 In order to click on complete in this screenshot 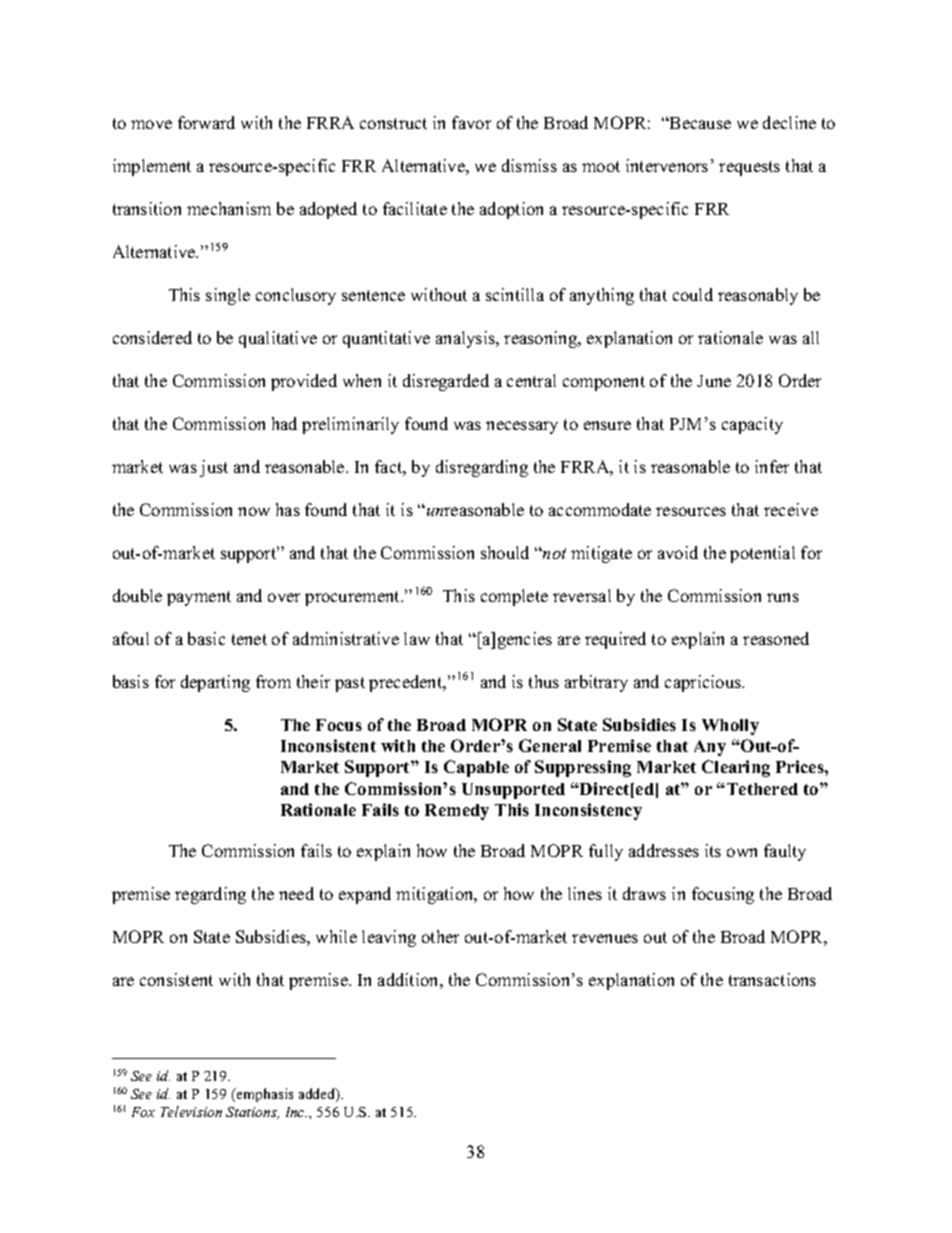, I will do `click(514, 597)`.
